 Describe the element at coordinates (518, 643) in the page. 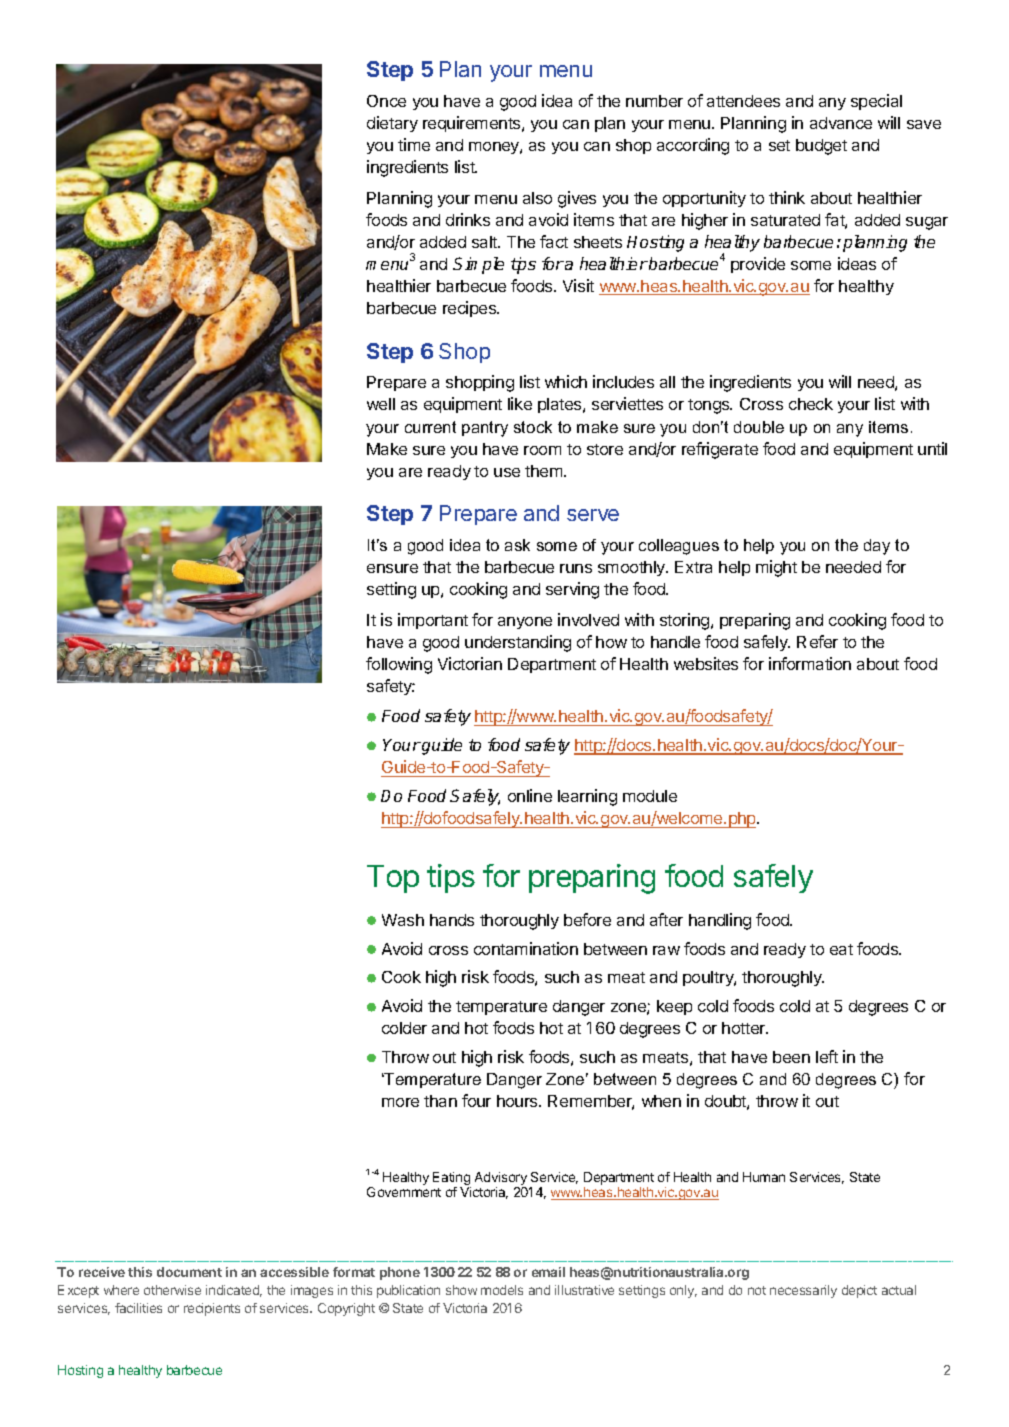

I see `understanding` at that location.
